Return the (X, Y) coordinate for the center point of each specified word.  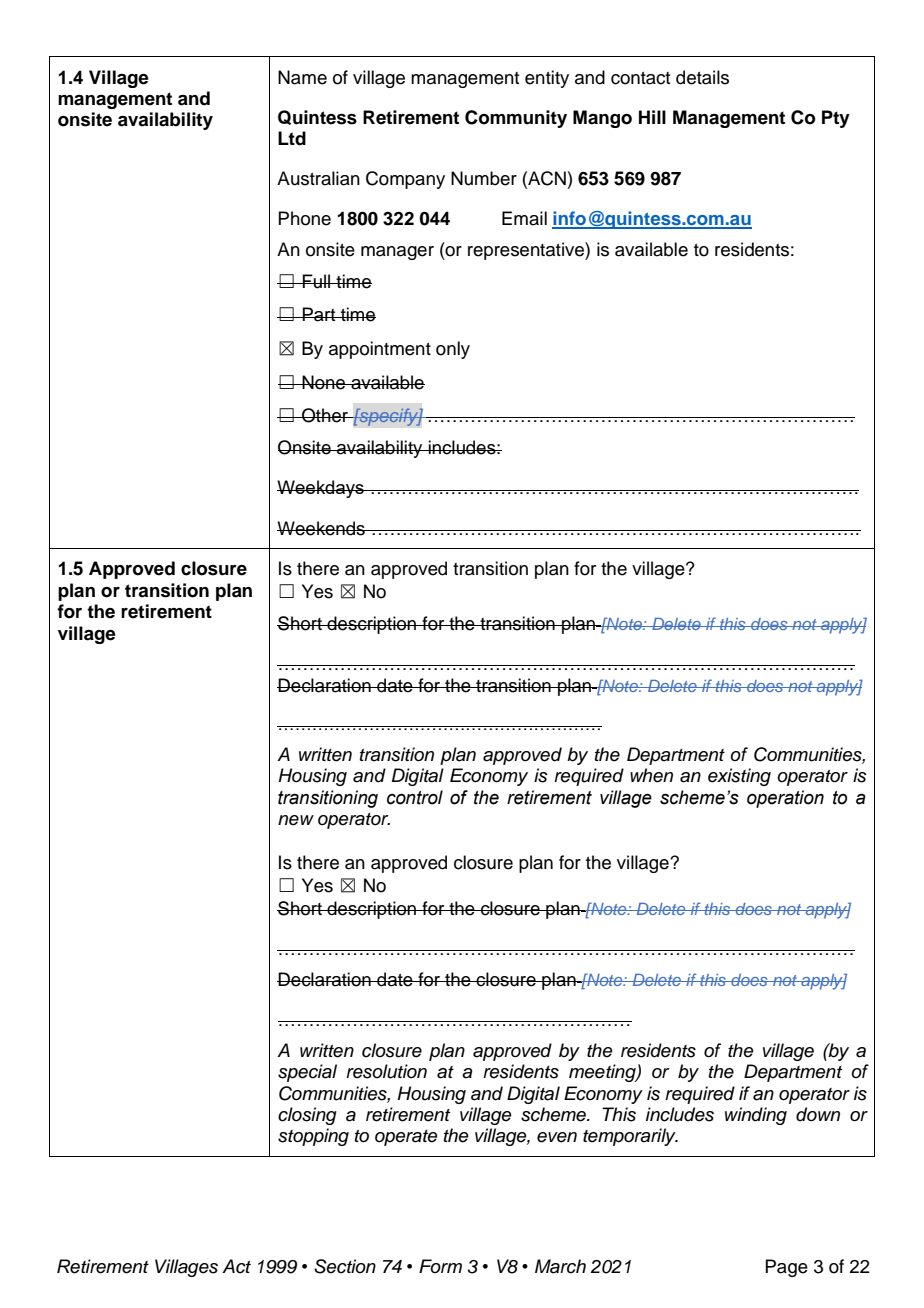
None (324, 382)
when (651, 775)
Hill (652, 117)
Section (345, 1266)
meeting (603, 1073)
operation (785, 799)
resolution (386, 1071)
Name (302, 77)
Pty (836, 119)
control (415, 797)
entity (547, 79)
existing (739, 777)
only (453, 350)
